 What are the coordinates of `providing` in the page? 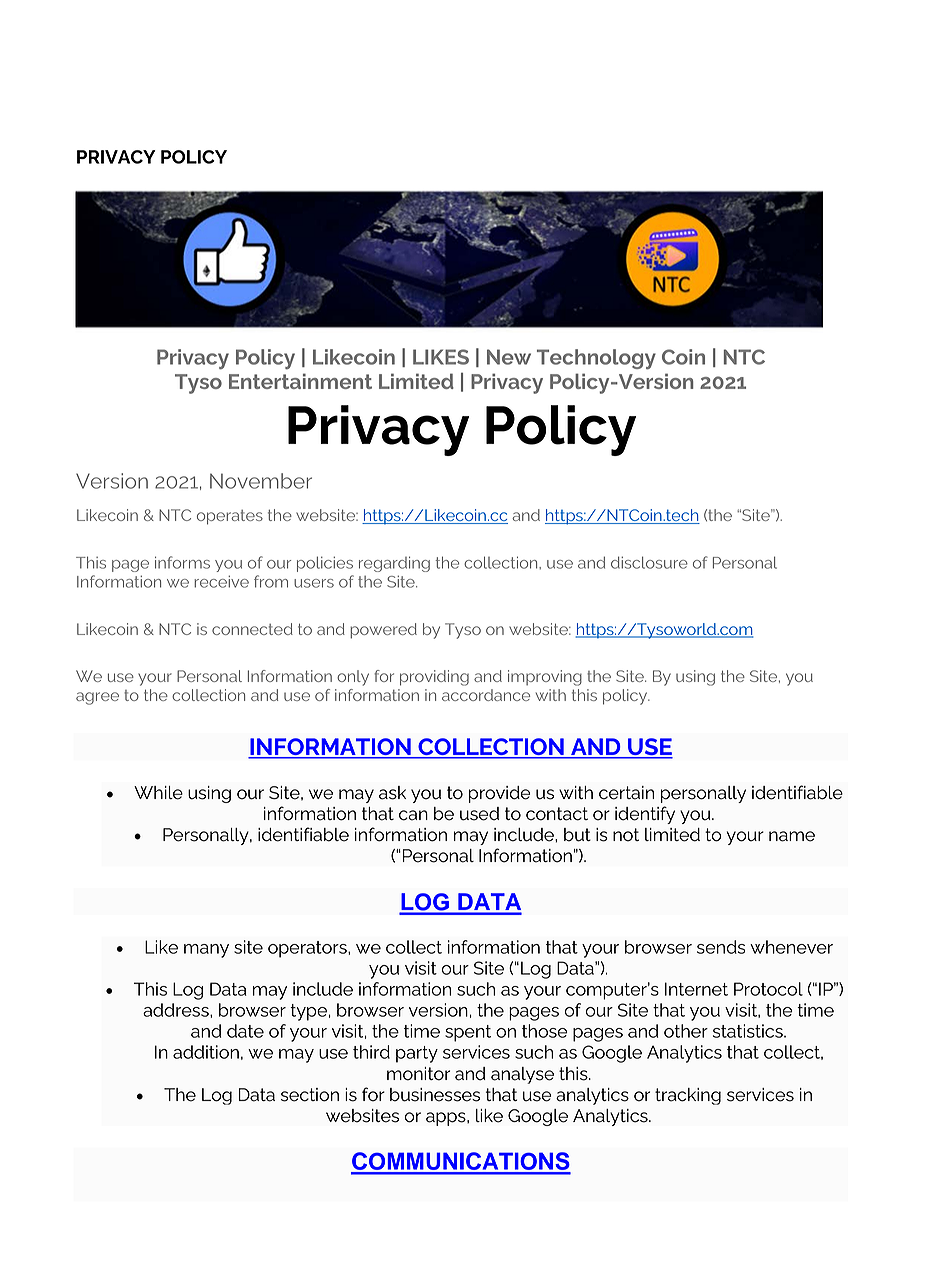 It's located at (434, 678).
